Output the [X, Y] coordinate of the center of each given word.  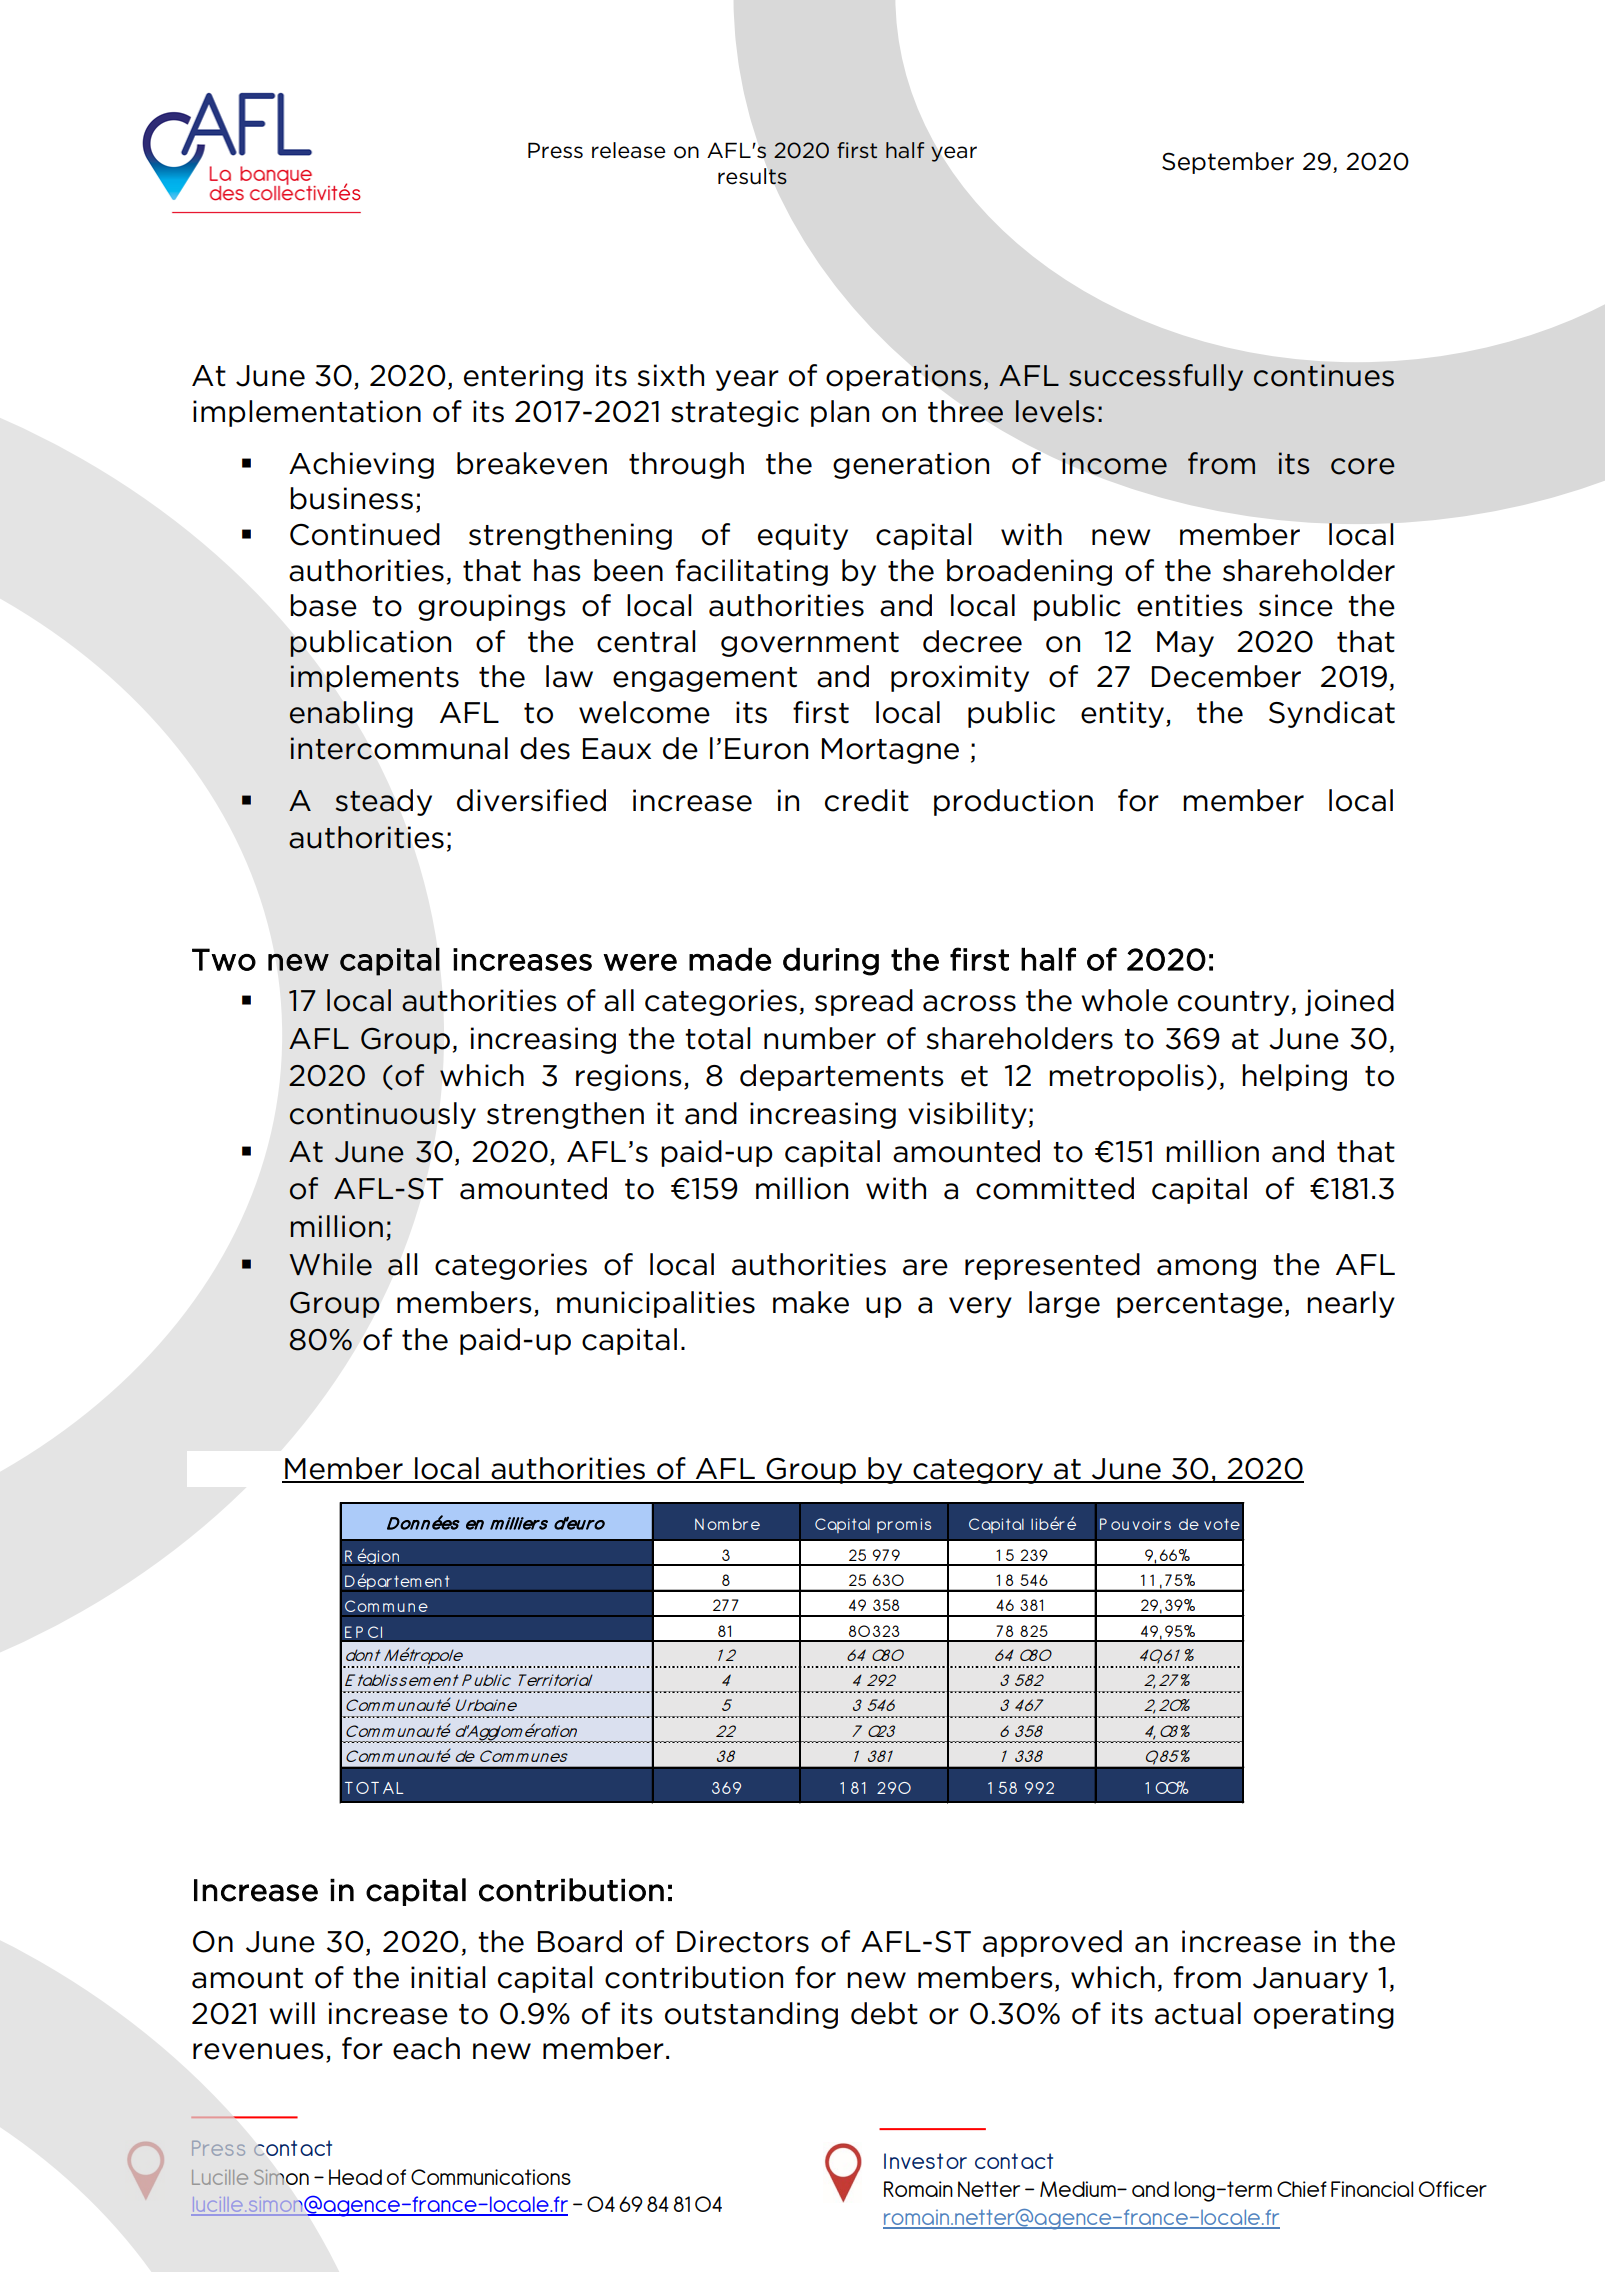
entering [523, 377]
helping [1294, 1077]
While [330, 1264]
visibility [967, 1115]
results [752, 176]
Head [355, 2177]
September [1228, 163]
